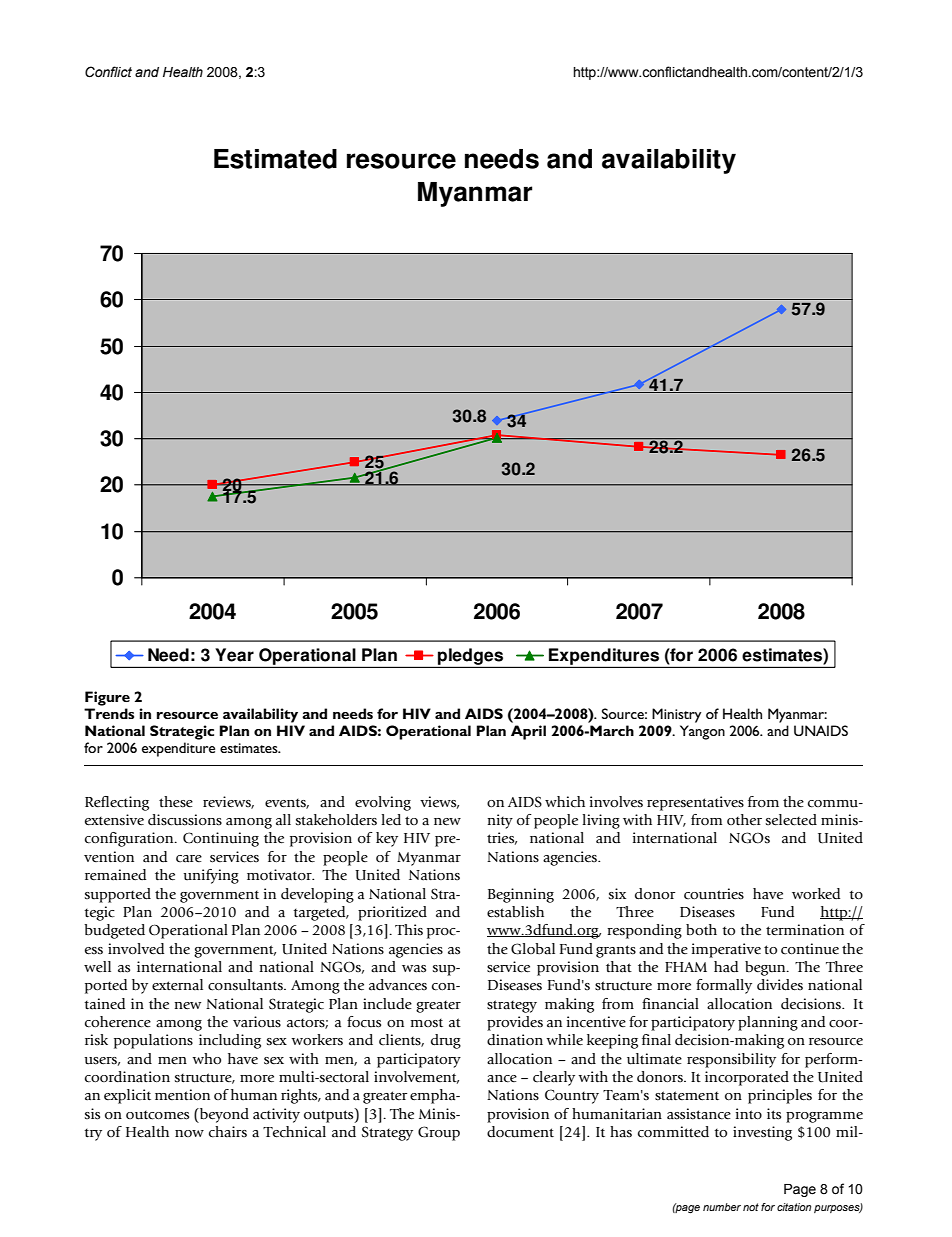 This image has width=952, height=1237. What do you see at coordinates (702, 732) in the image?
I see `Yangon` at bounding box center [702, 732].
